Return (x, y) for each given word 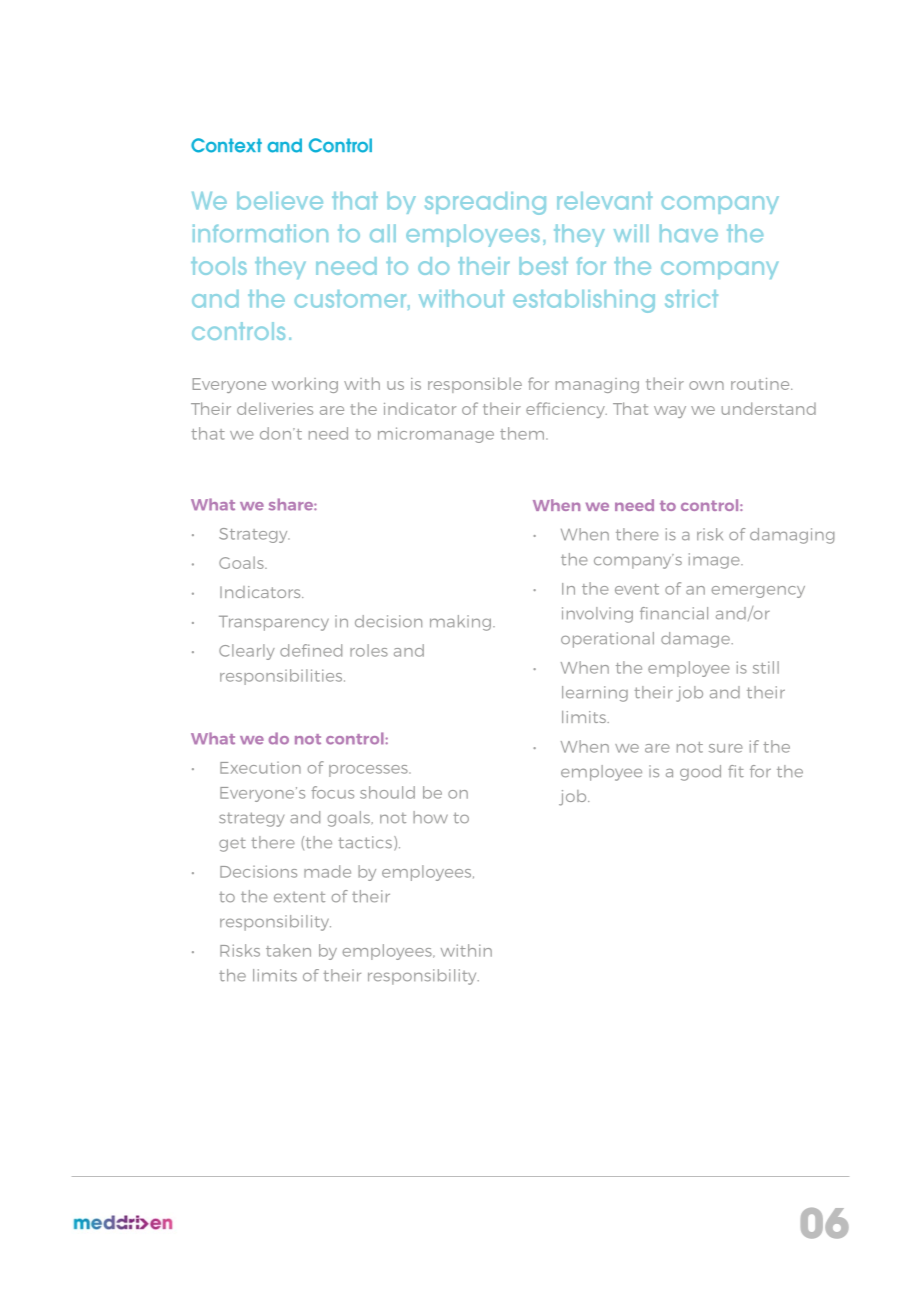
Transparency (274, 623)
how (430, 817)
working (305, 385)
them (522, 433)
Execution (260, 768)
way (670, 412)
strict (691, 299)
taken (288, 950)
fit (736, 771)
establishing (584, 301)
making (460, 623)
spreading (485, 203)
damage (696, 640)
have (689, 233)
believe (280, 201)
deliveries (275, 408)
